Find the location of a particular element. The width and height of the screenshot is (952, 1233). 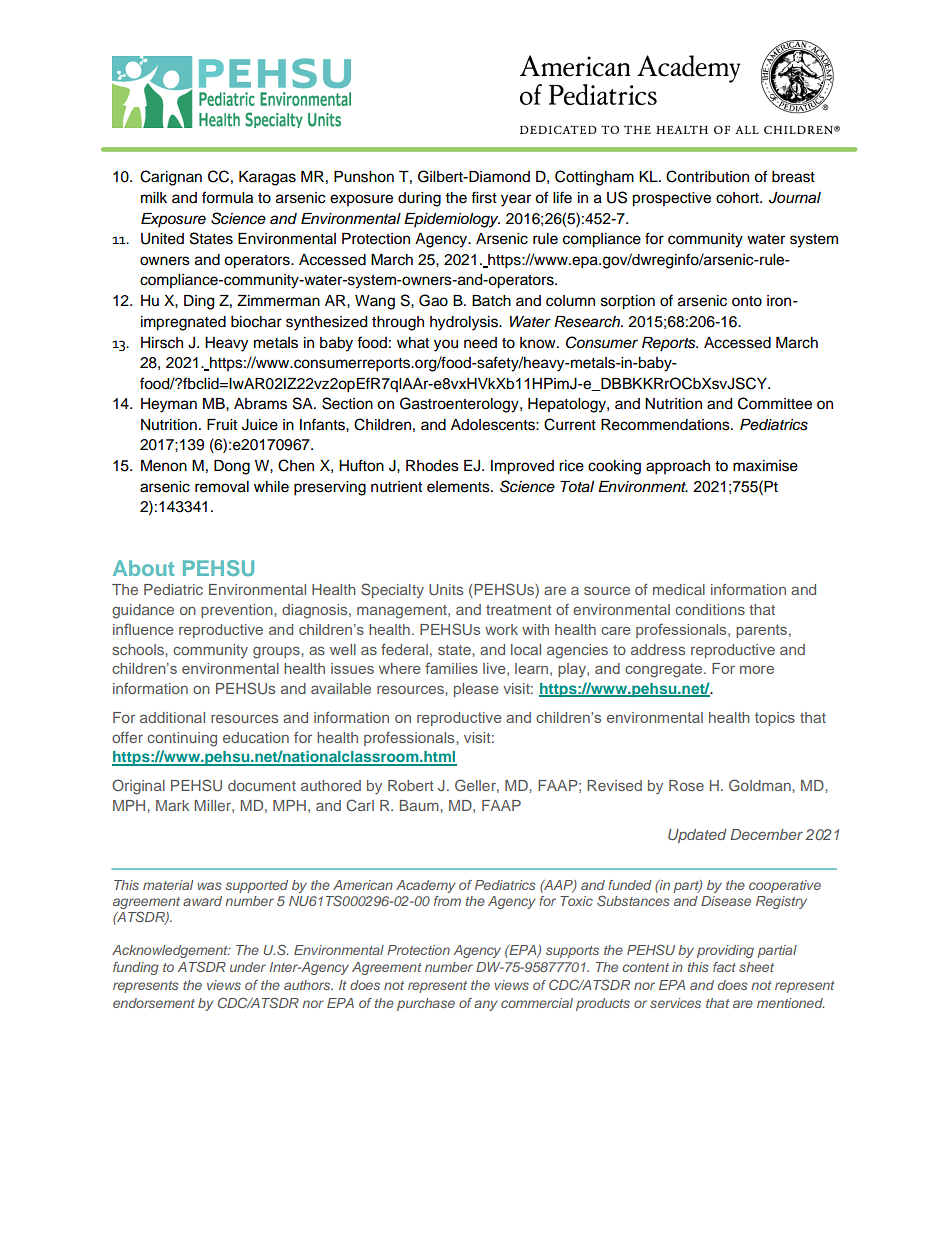

Rhodes is located at coordinates (432, 466).
